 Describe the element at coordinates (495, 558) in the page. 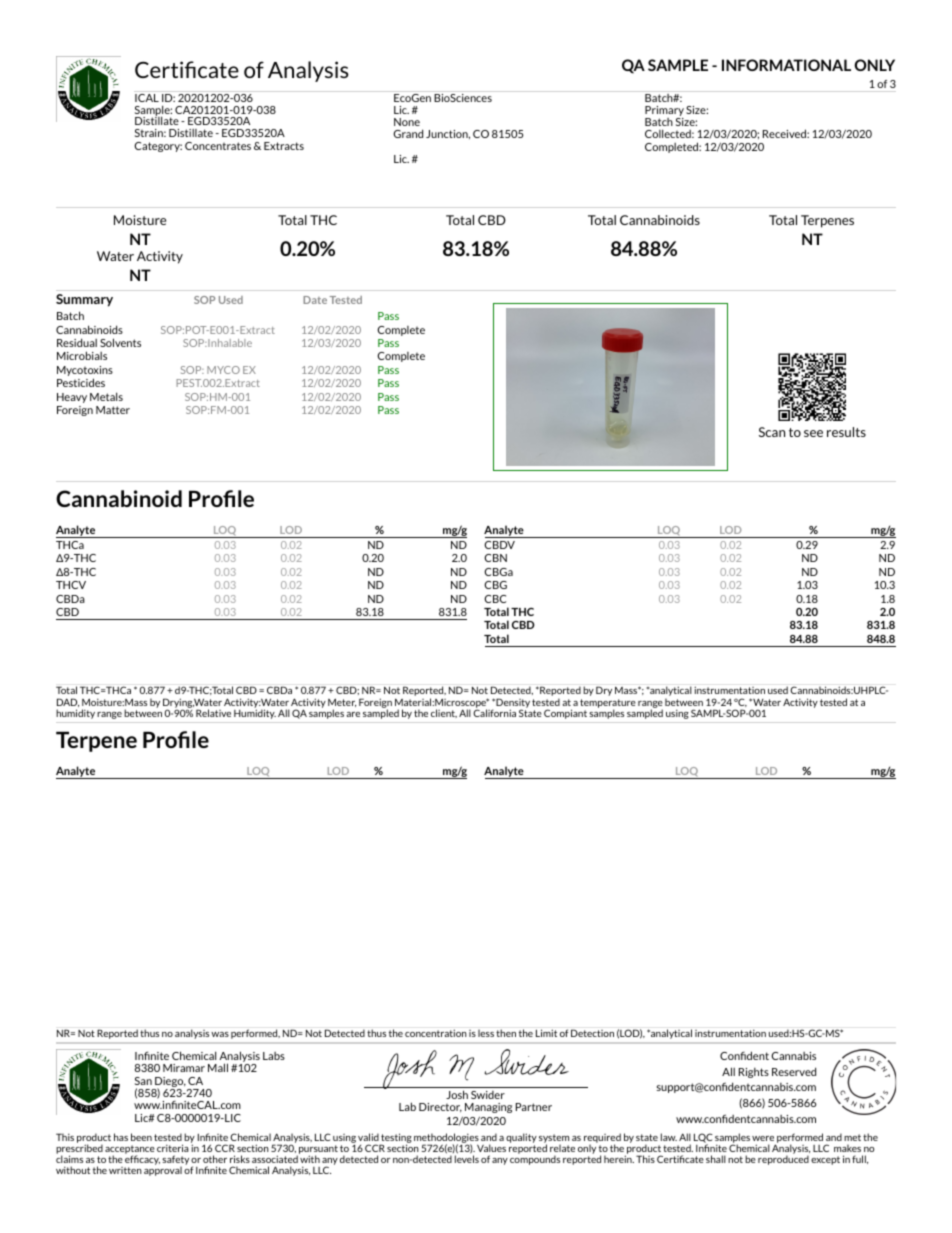

I see `CBN` at that location.
